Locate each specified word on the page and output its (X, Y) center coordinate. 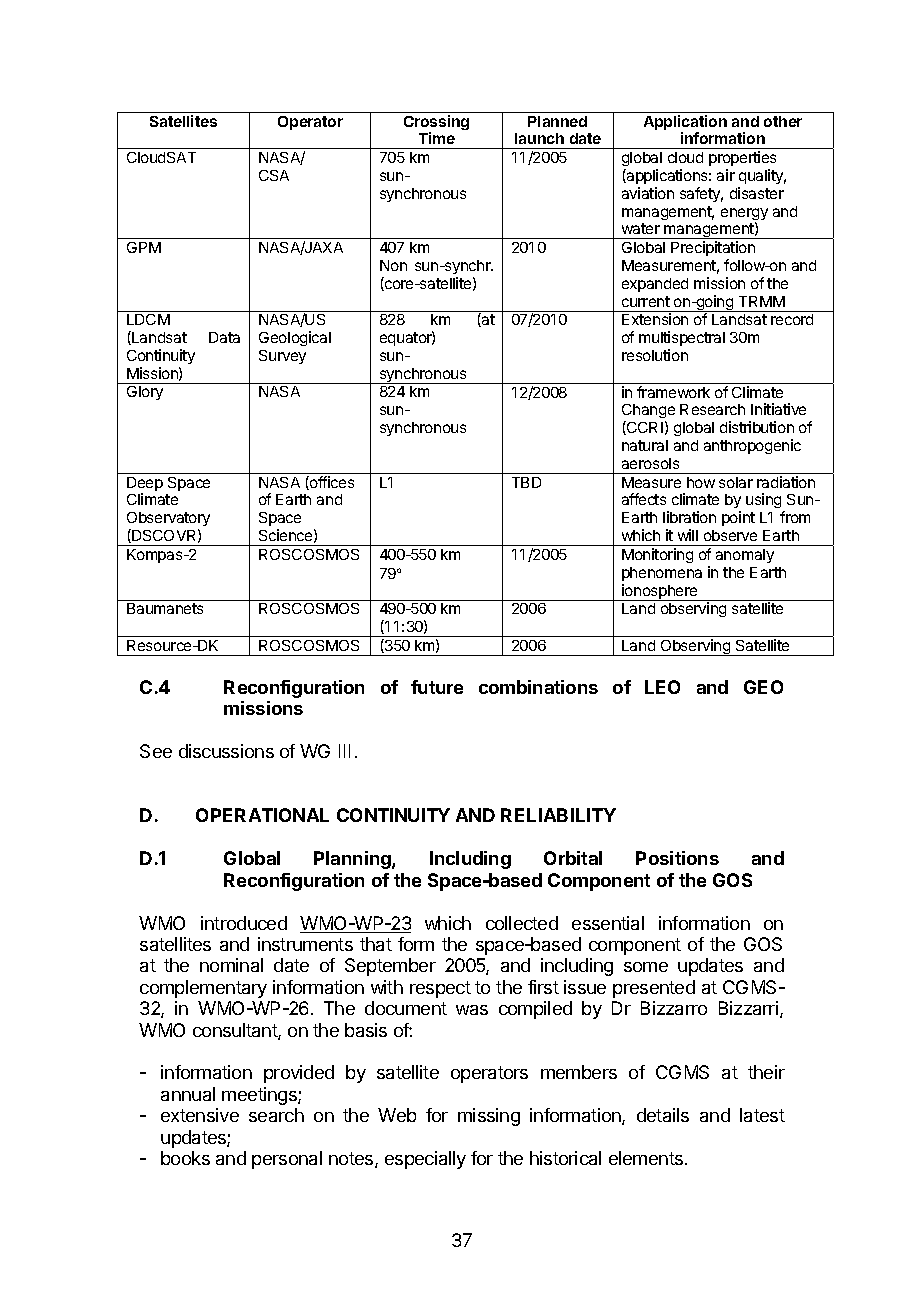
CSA (274, 175)
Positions (677, 858)
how (701, 482)
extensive (200, 1115)
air (726, 175)
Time (437, 138)
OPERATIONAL (262, 815)
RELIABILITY (558, 815)
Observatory (168, 521)
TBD (526, 482)
